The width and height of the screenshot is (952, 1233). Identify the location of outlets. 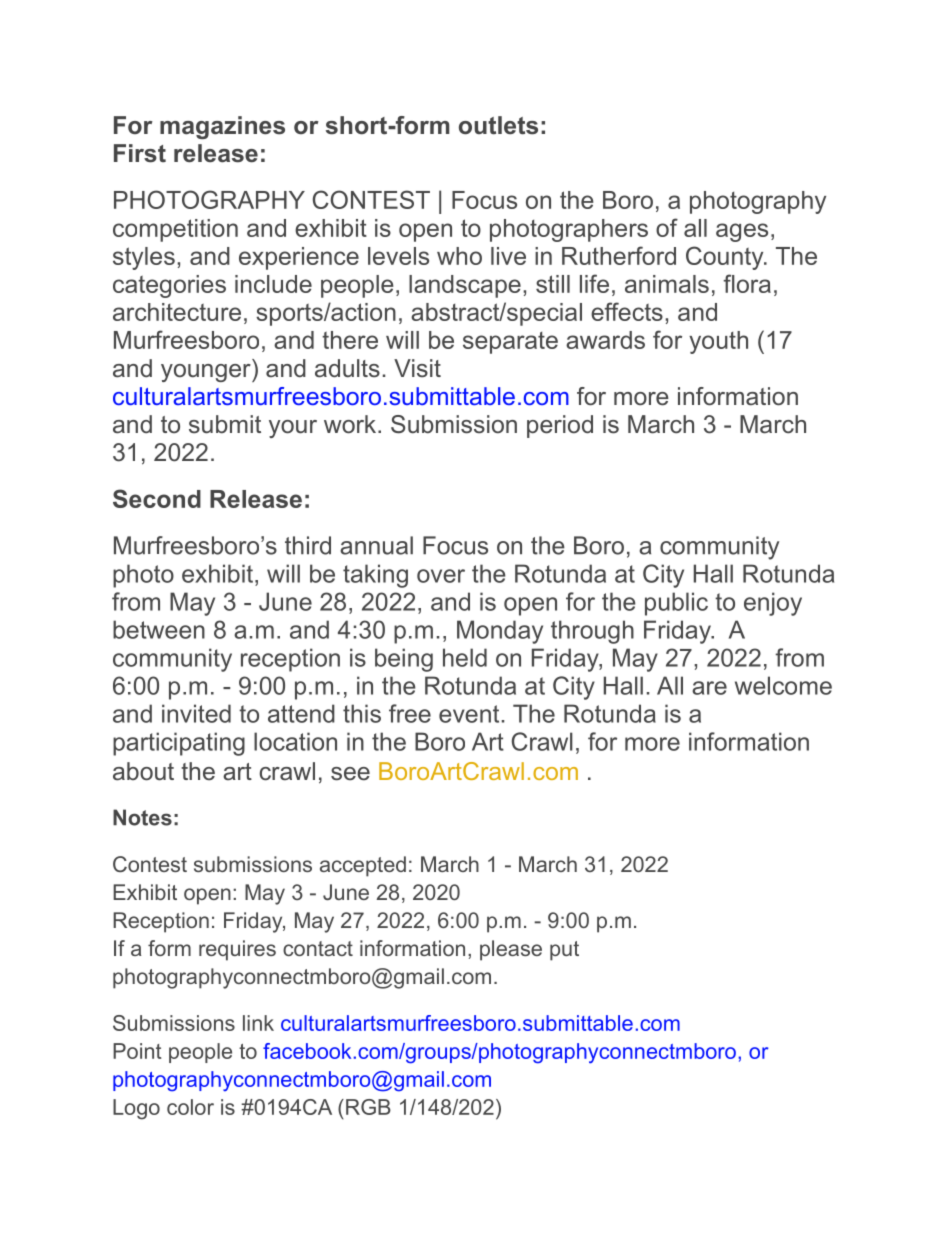
(498, 125).
